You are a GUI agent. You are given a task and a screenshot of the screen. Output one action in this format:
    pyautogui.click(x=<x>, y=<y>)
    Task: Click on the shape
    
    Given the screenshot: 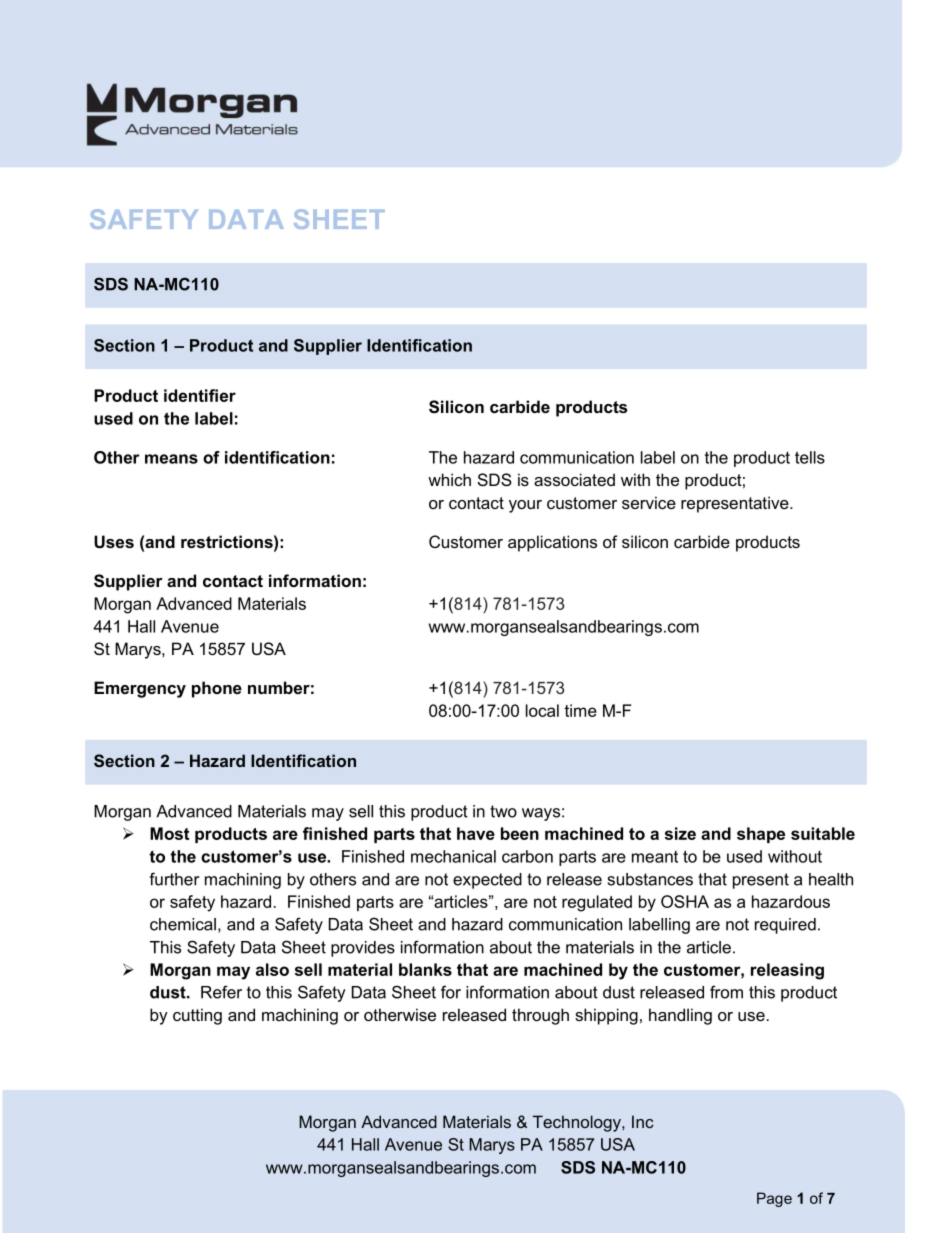 What is the action you would take?
    pyautogui.click(x=761, y=835)
